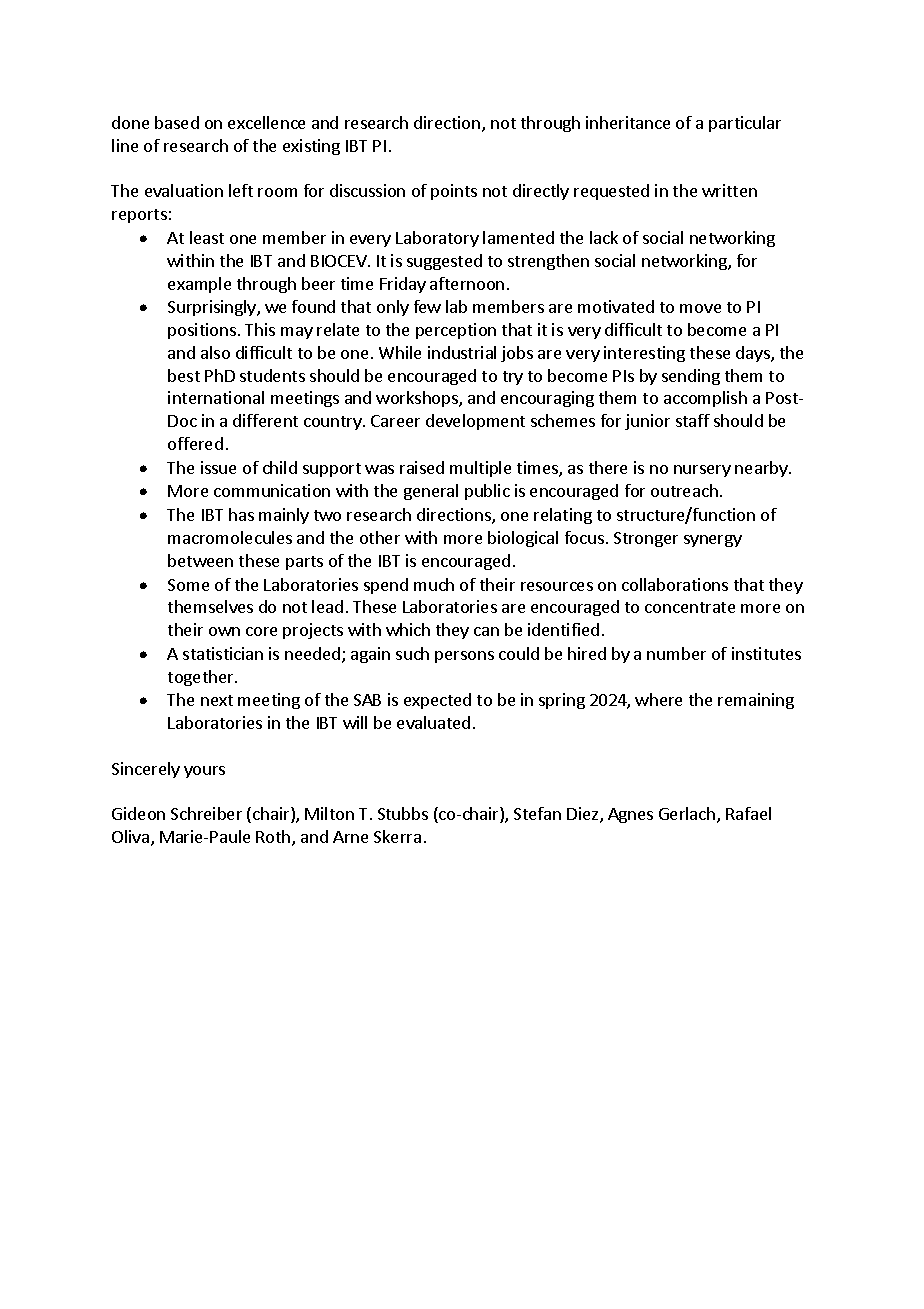 The image size is (924, 1309). What do you see at coordinates (684, 490) in the screenshot?
I see `outreach` at bounding box center [684, 490].
